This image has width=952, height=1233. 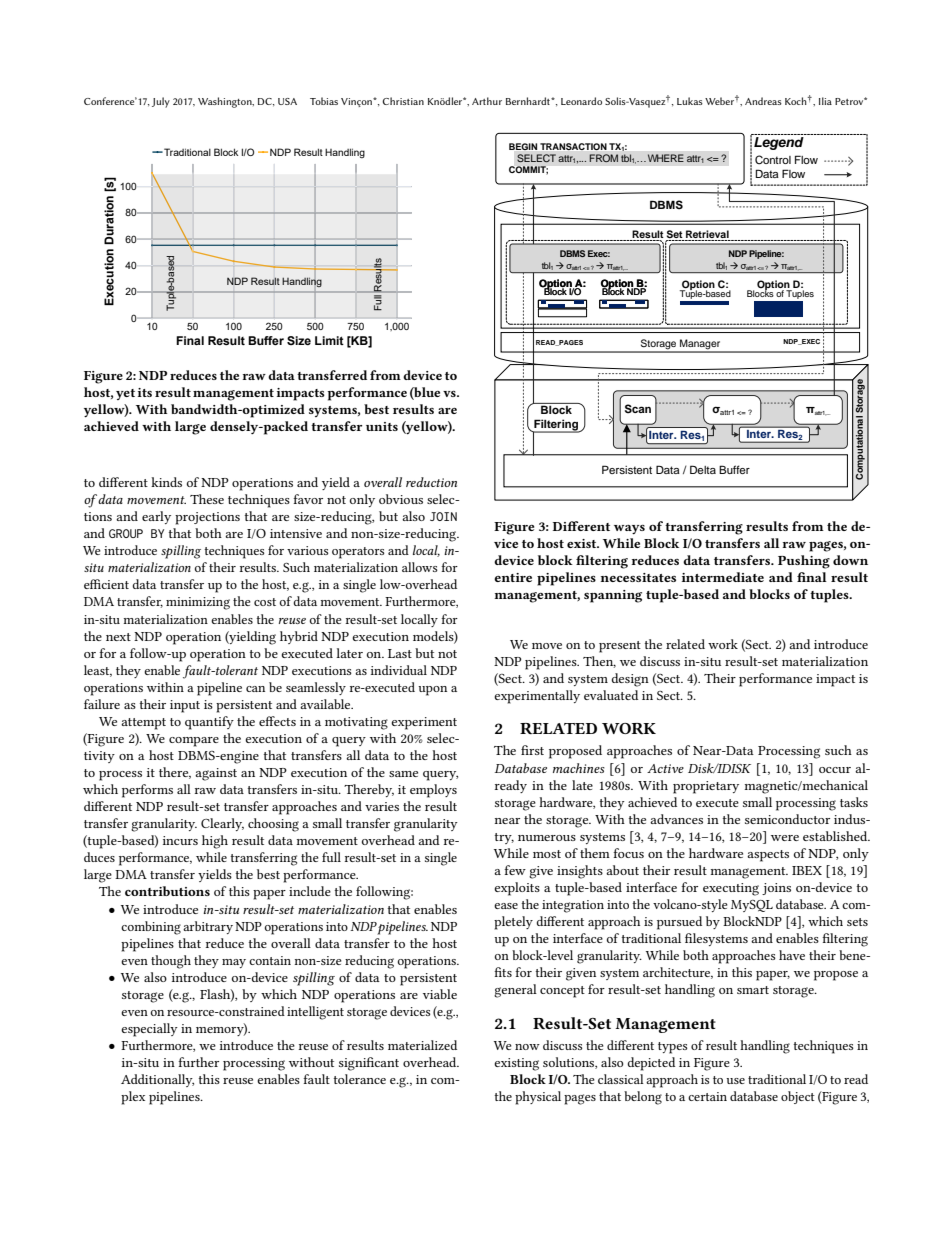 I want to click on Pushing, so click(x=804, y=562).
